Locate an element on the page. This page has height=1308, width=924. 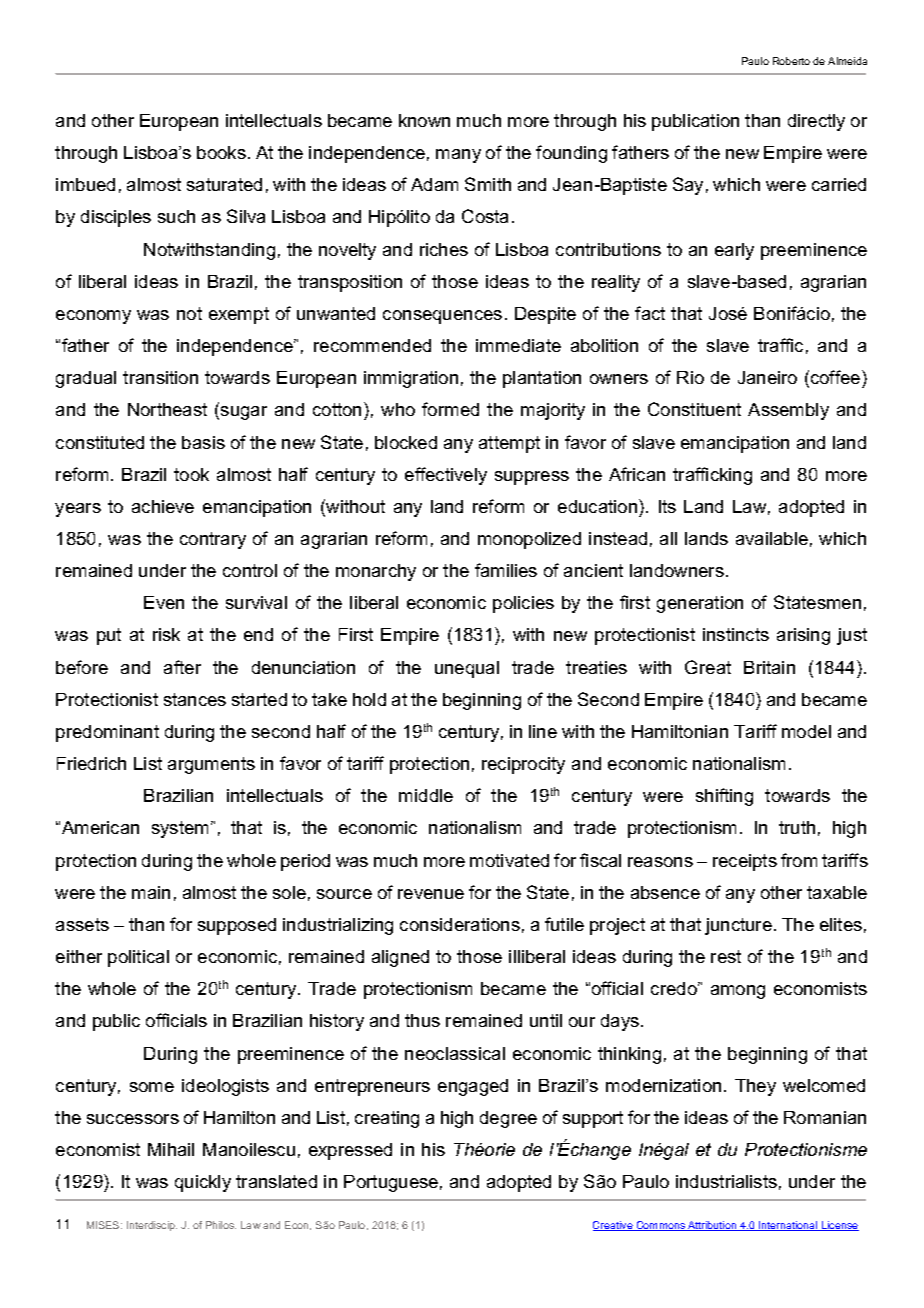
among is located at coordinates (738, 992).
